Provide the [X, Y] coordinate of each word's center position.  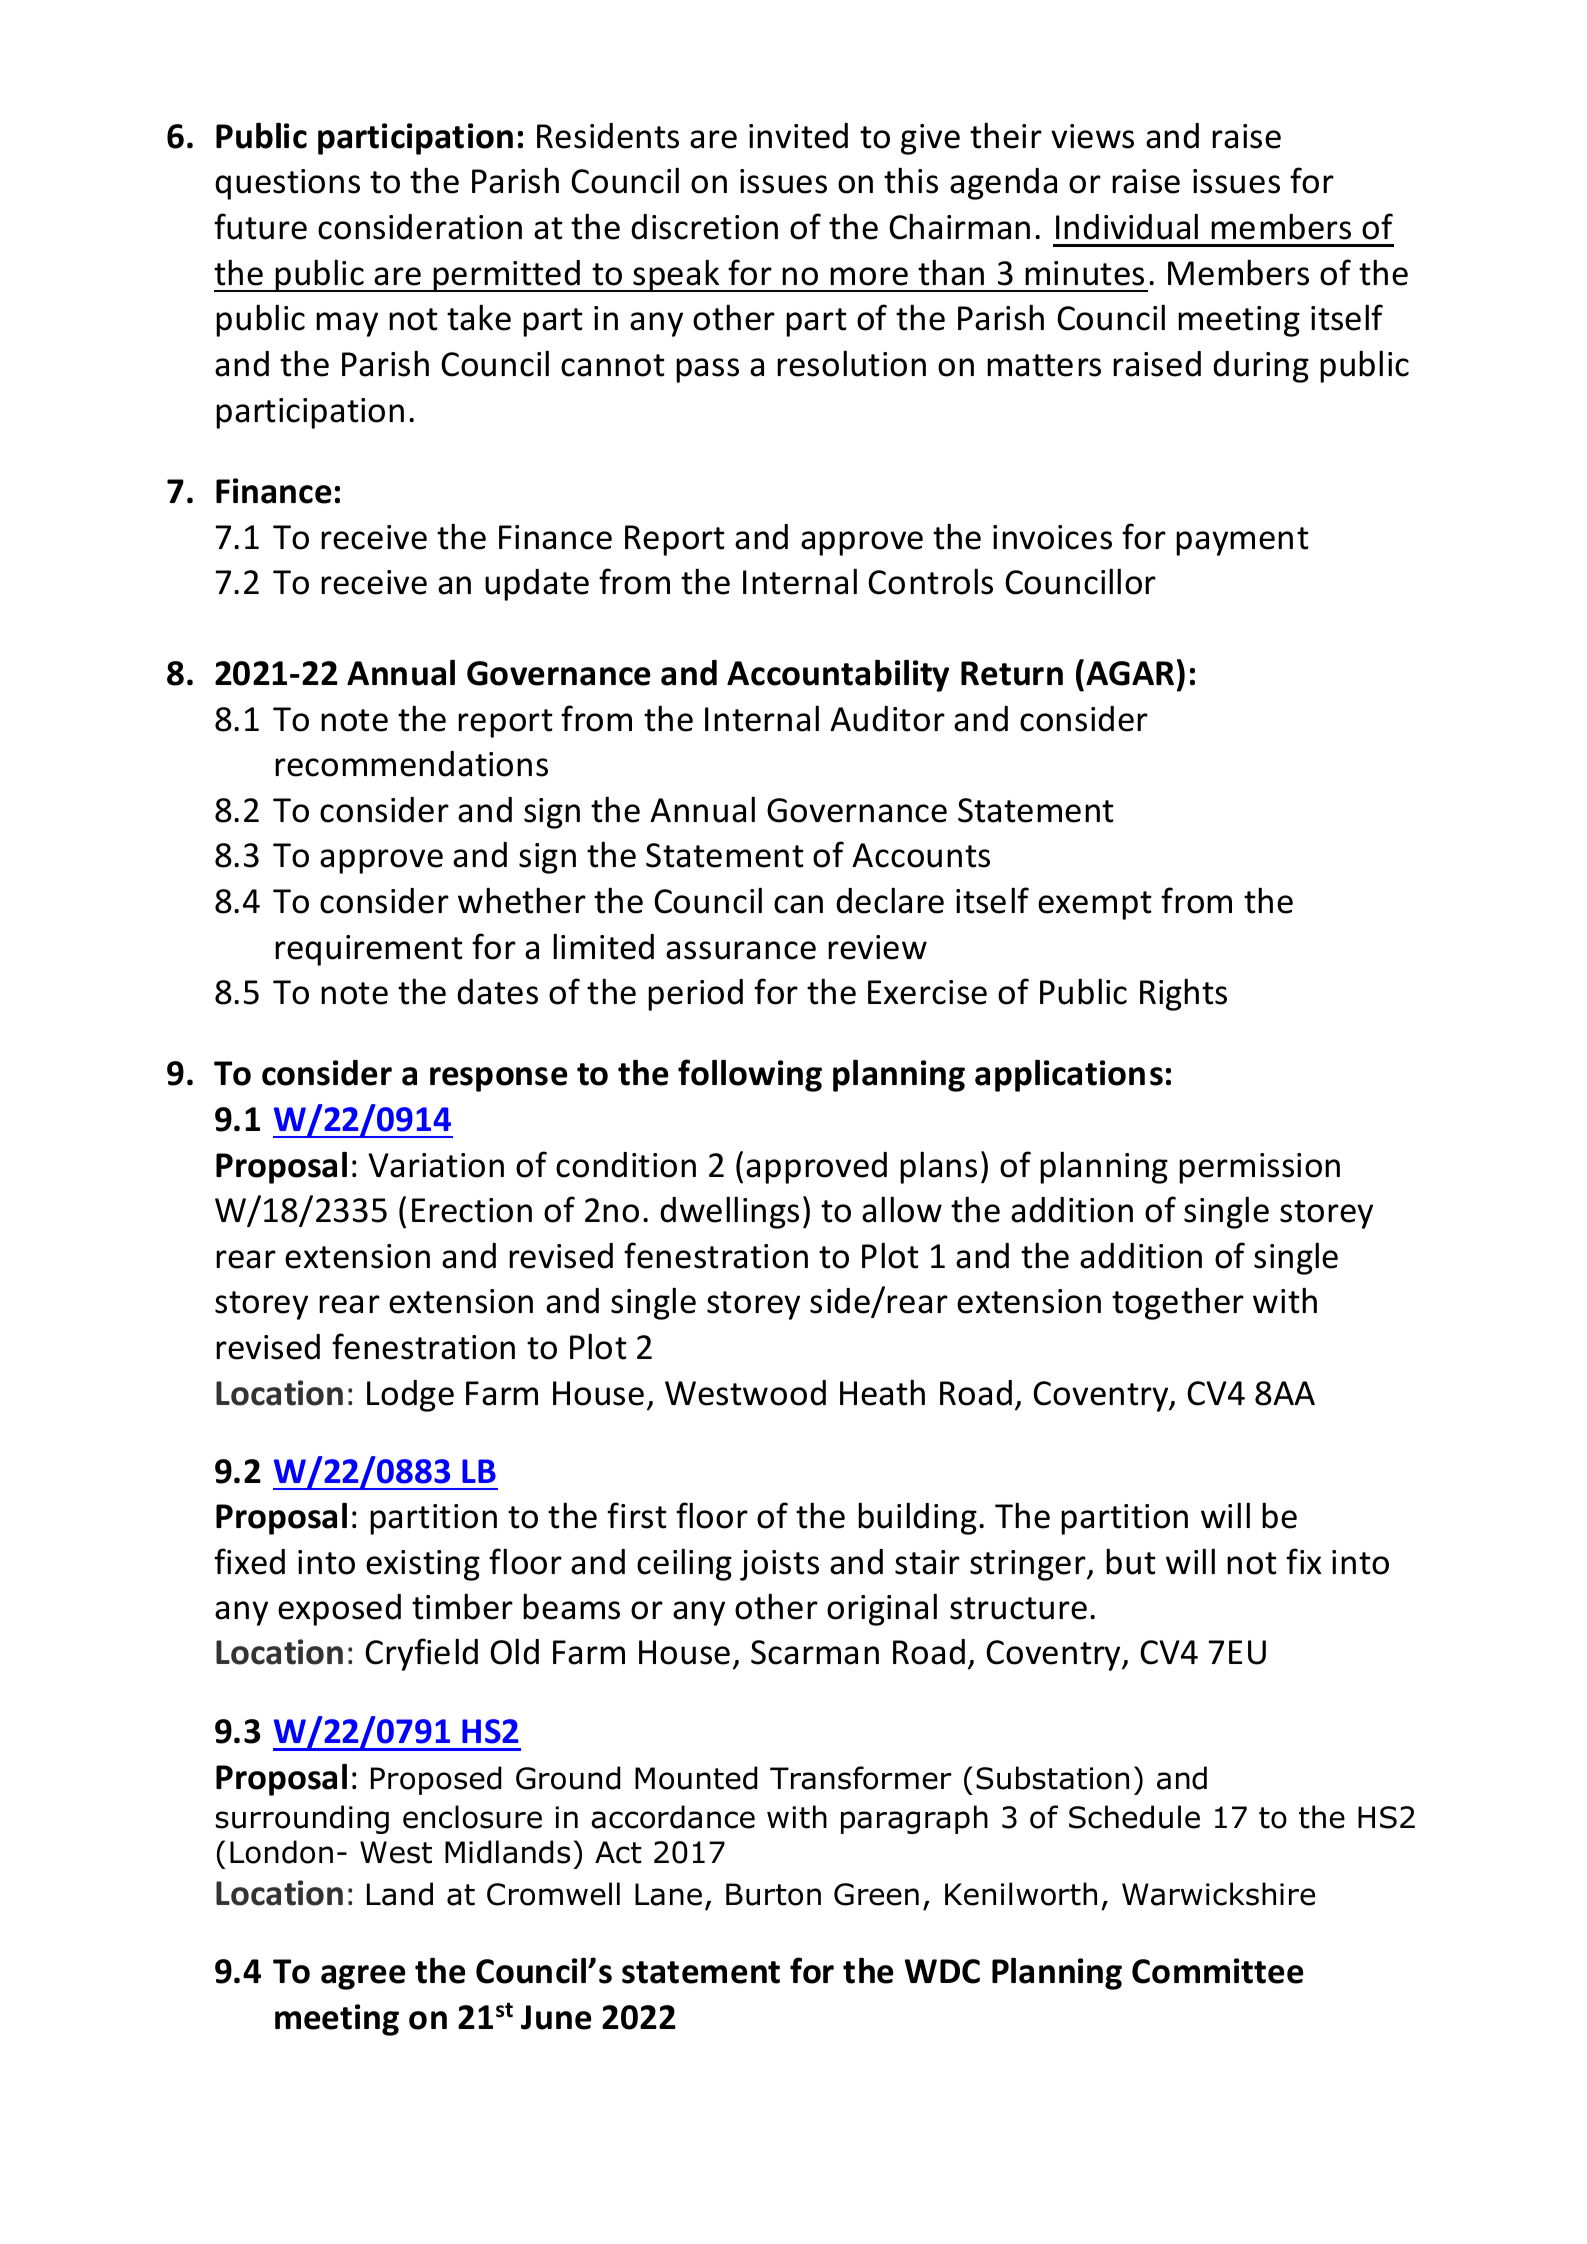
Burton [773, 1894]
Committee [1218, 1971]
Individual [1127, 226]
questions [287, 184]
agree [363, 1977]
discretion [704, 227]
